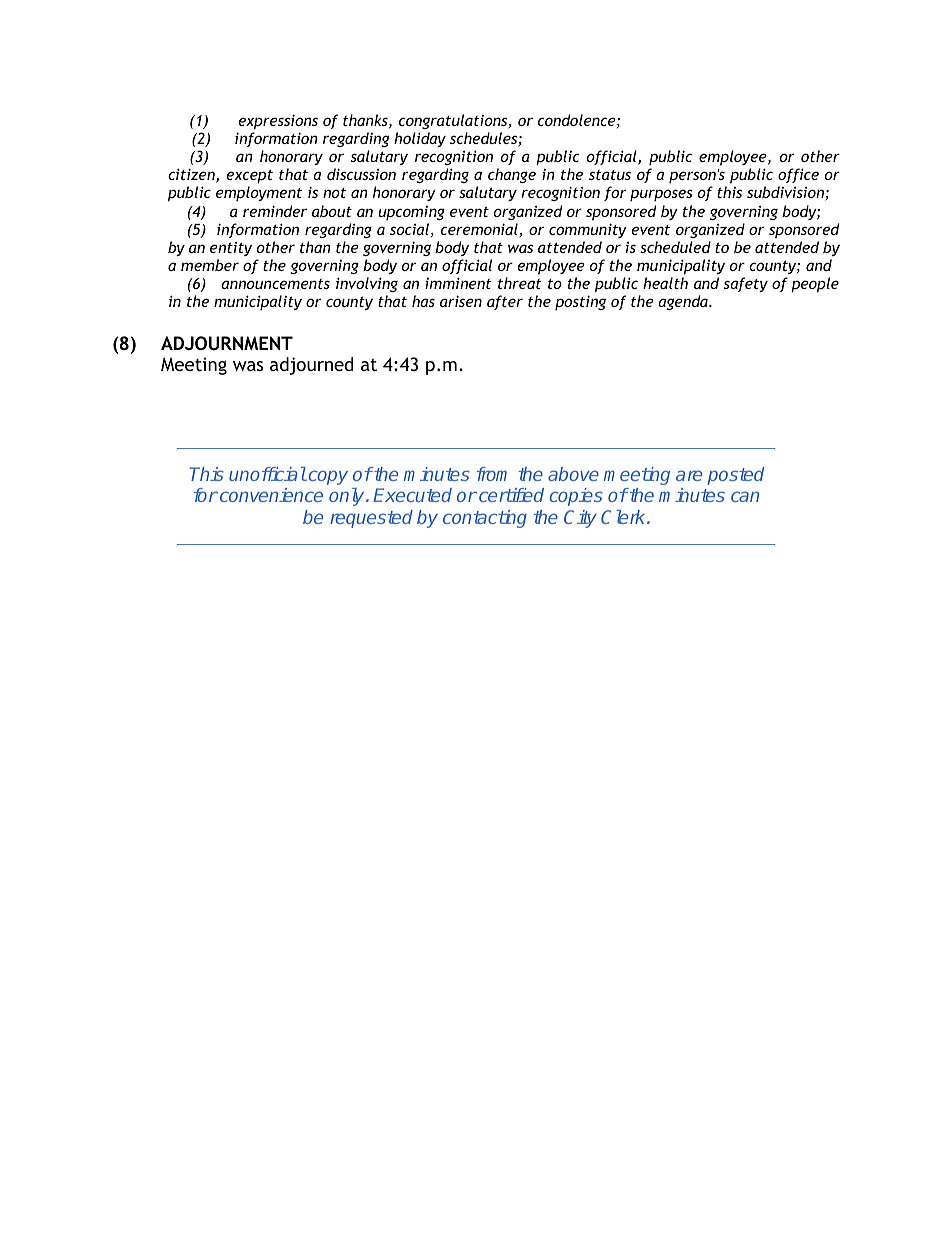 The height and width of the image is (1233, 952). I want to click on safety, so click(746, 284).
